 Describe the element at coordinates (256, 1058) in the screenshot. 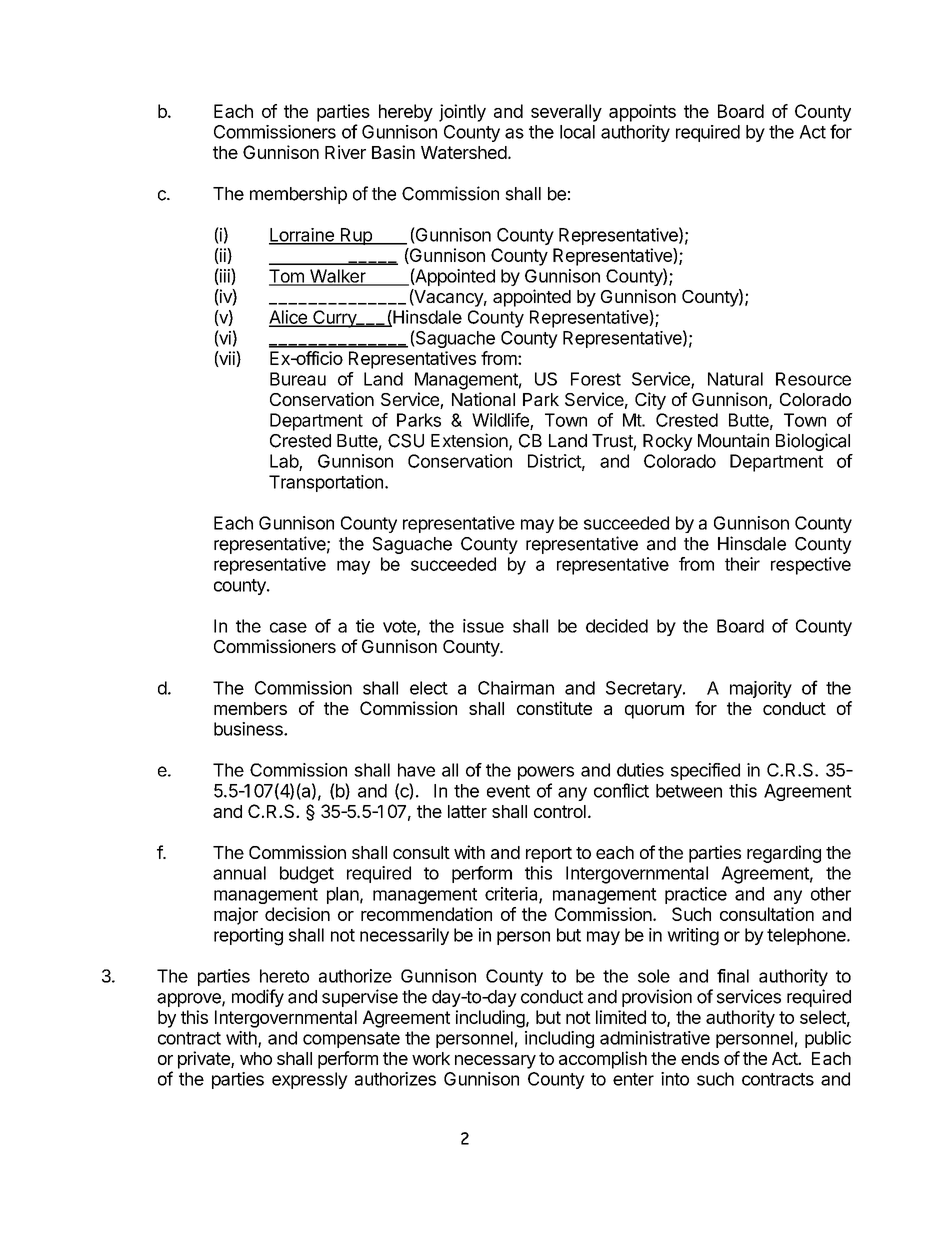

I see `who` at that location.
